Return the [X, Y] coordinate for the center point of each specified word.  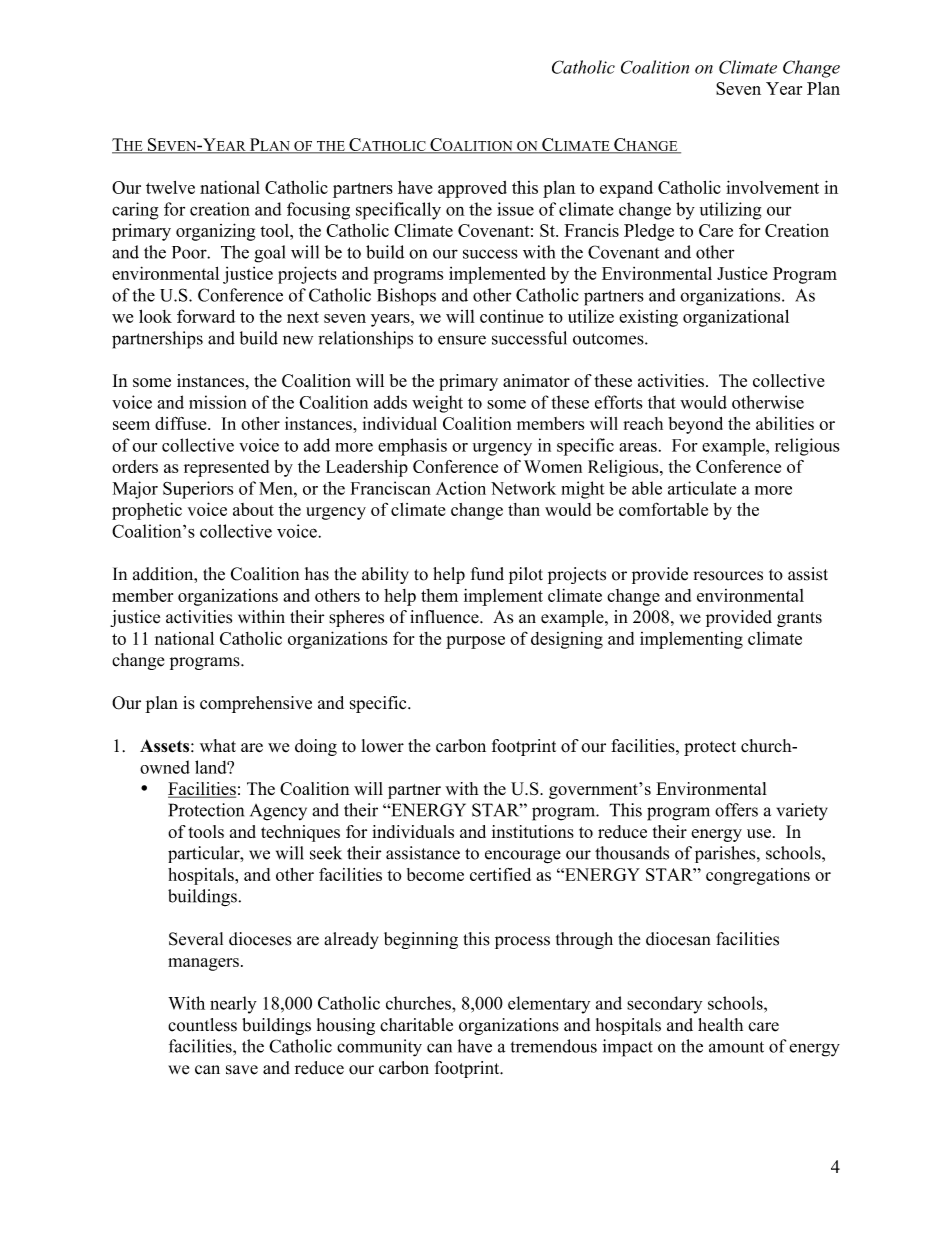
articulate [702, 488]
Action [461, 488]
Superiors [198, 490]
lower [382, 746]
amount [736, 1047]
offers [736, 810]
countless [202, 1025]
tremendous [553, 1046]
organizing [216, 232]
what [218, 745]
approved [472, 189]
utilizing [730, 211]
